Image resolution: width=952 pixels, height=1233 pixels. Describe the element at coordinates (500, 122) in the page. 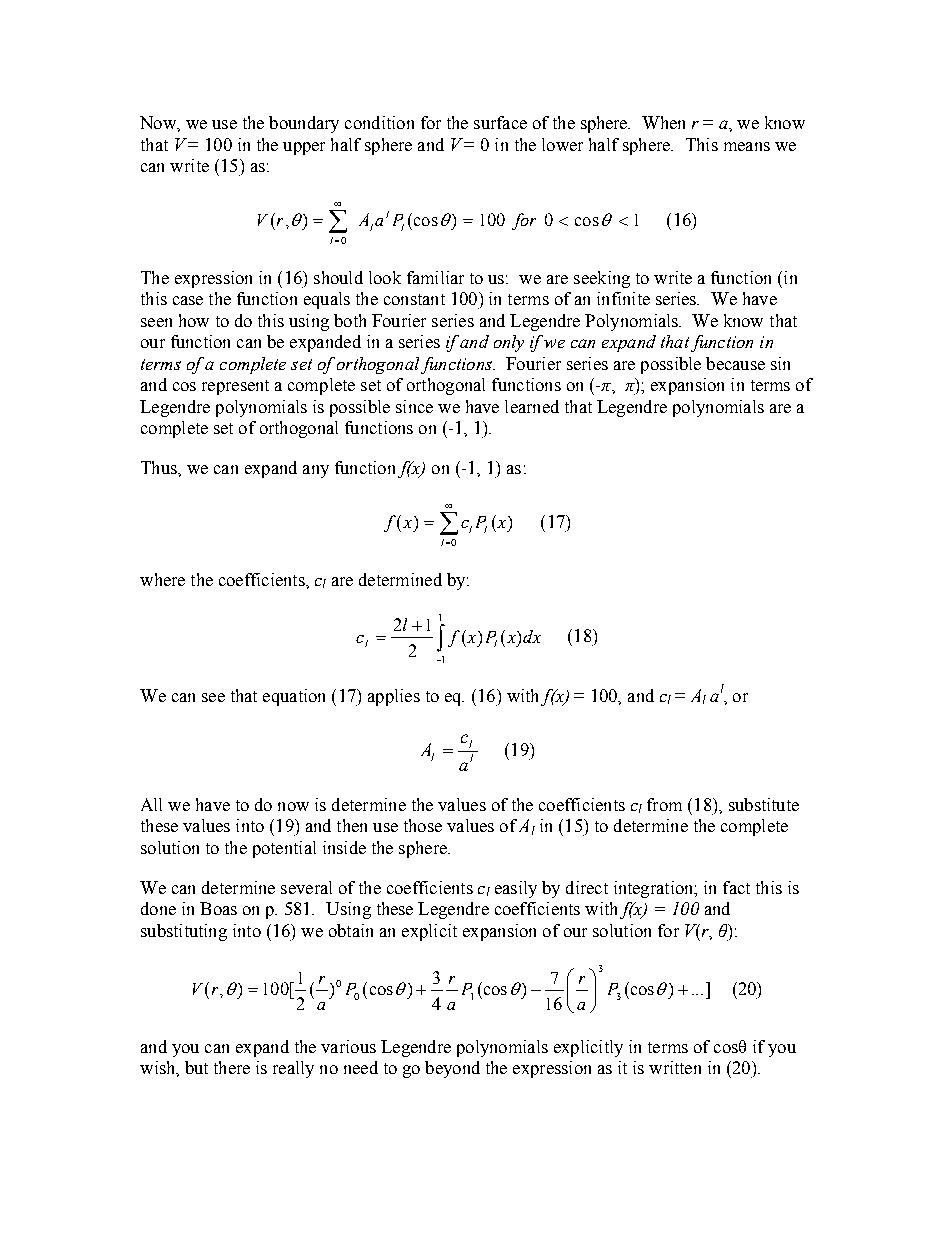

I see `surface` at that location.
